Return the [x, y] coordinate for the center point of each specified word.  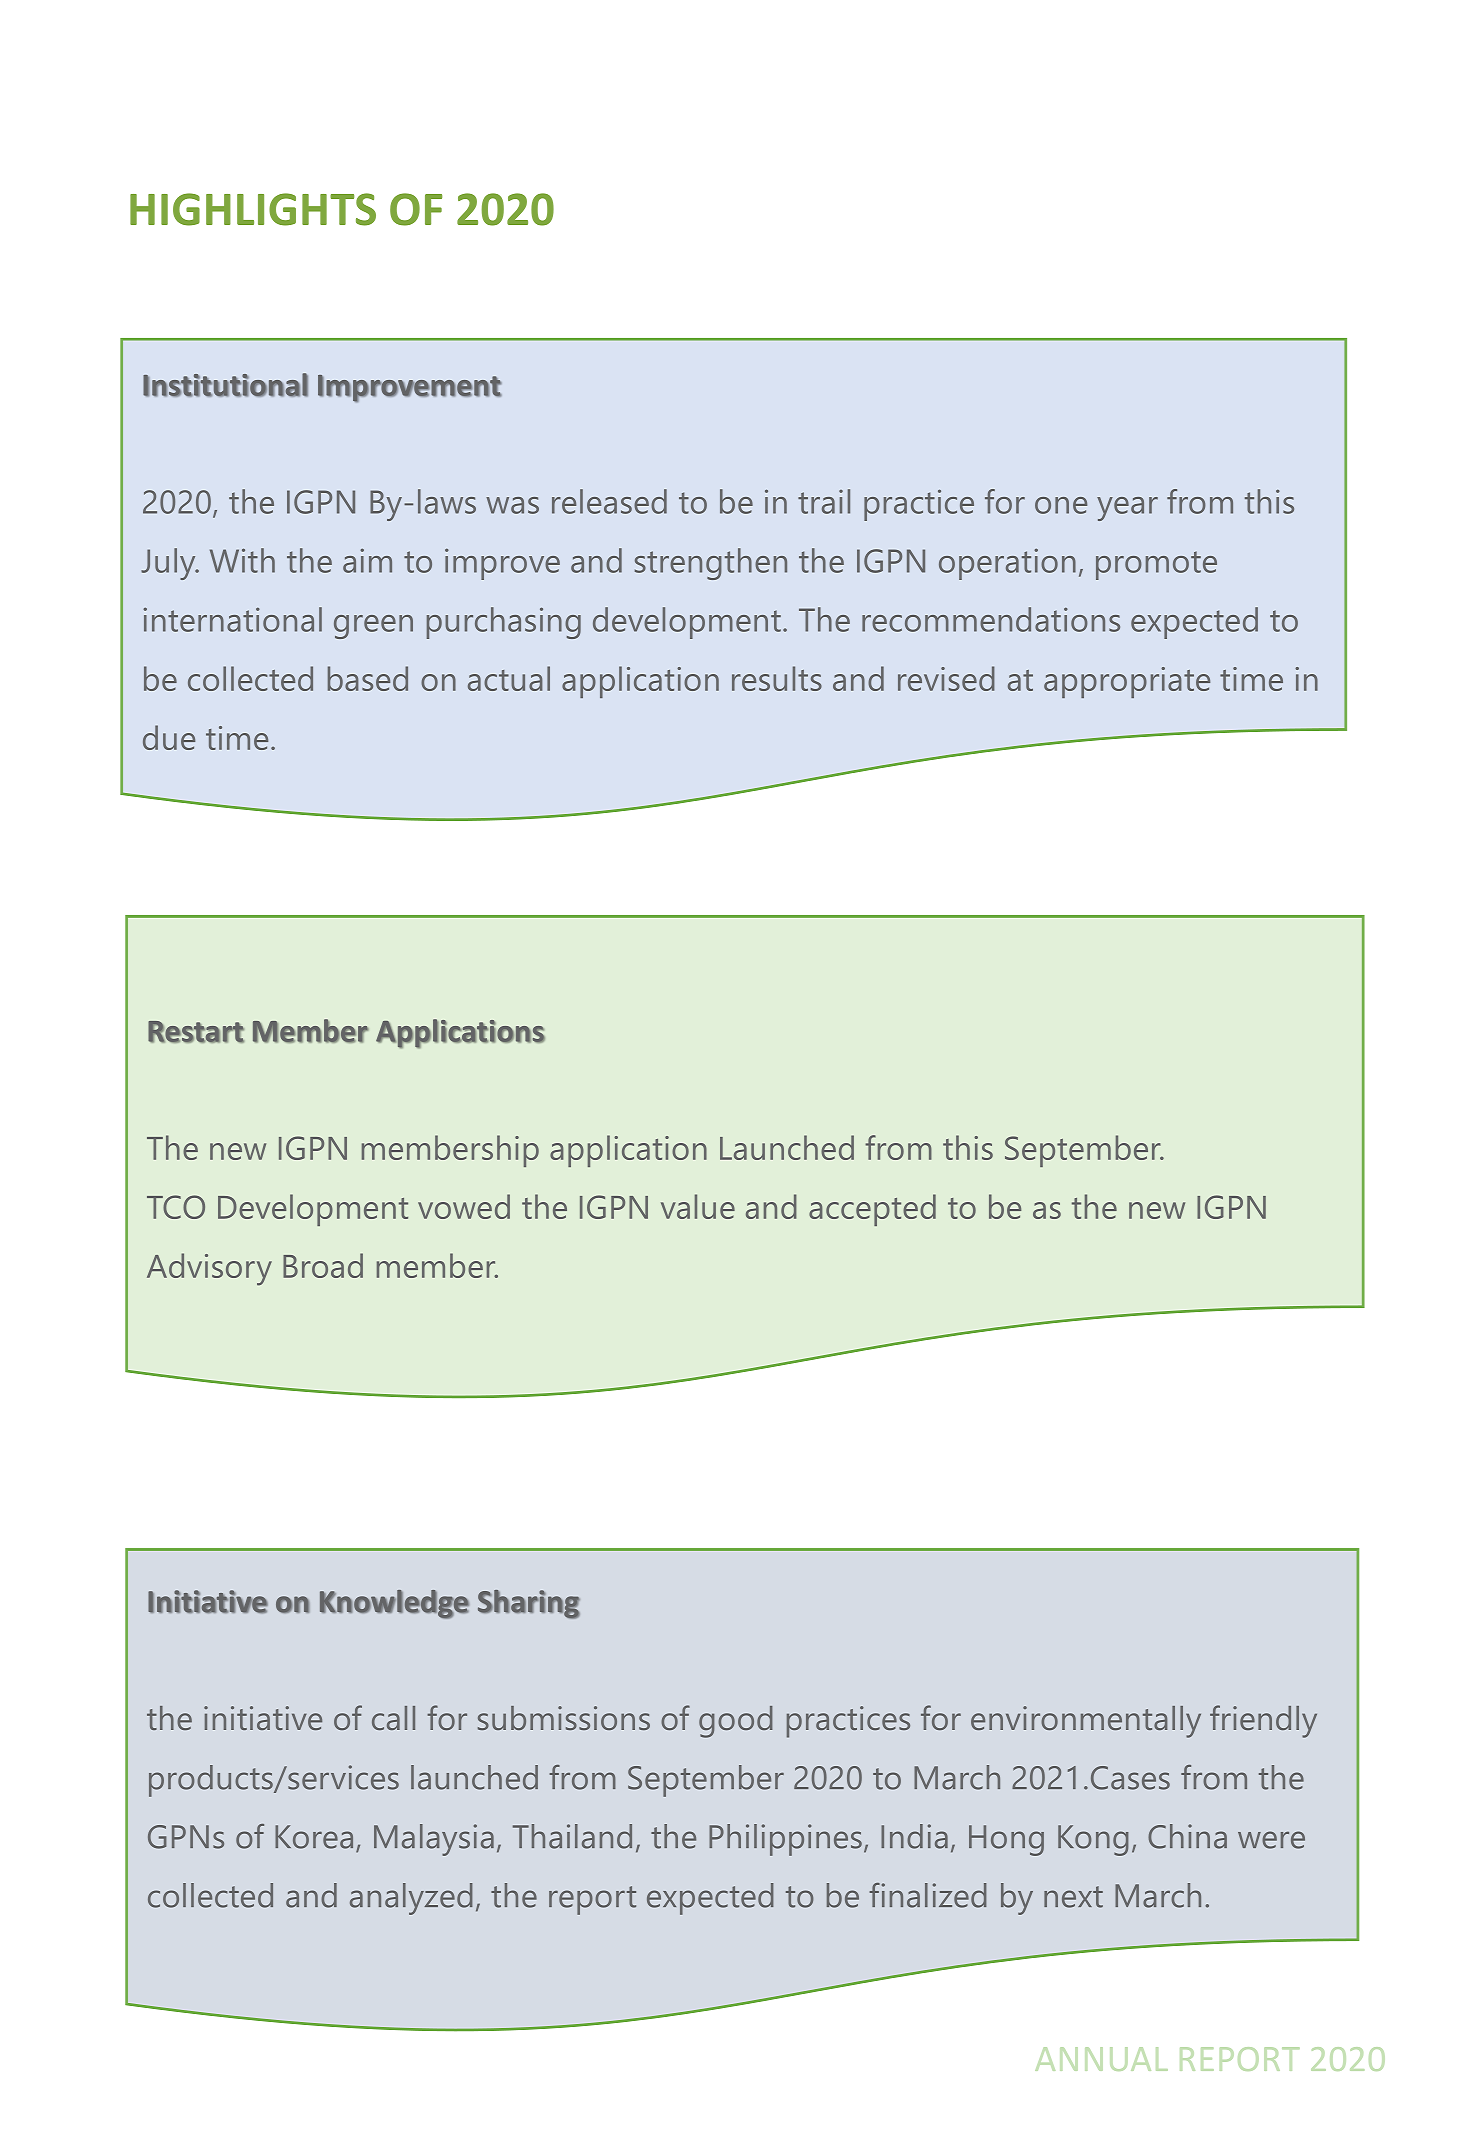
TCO [176, 1207]
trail [824, 501]
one [1061, 505]
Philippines [785, 1840]
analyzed [411, 1899]
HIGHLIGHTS [253, 209]
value [698, 1206]
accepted [872, 1210]
